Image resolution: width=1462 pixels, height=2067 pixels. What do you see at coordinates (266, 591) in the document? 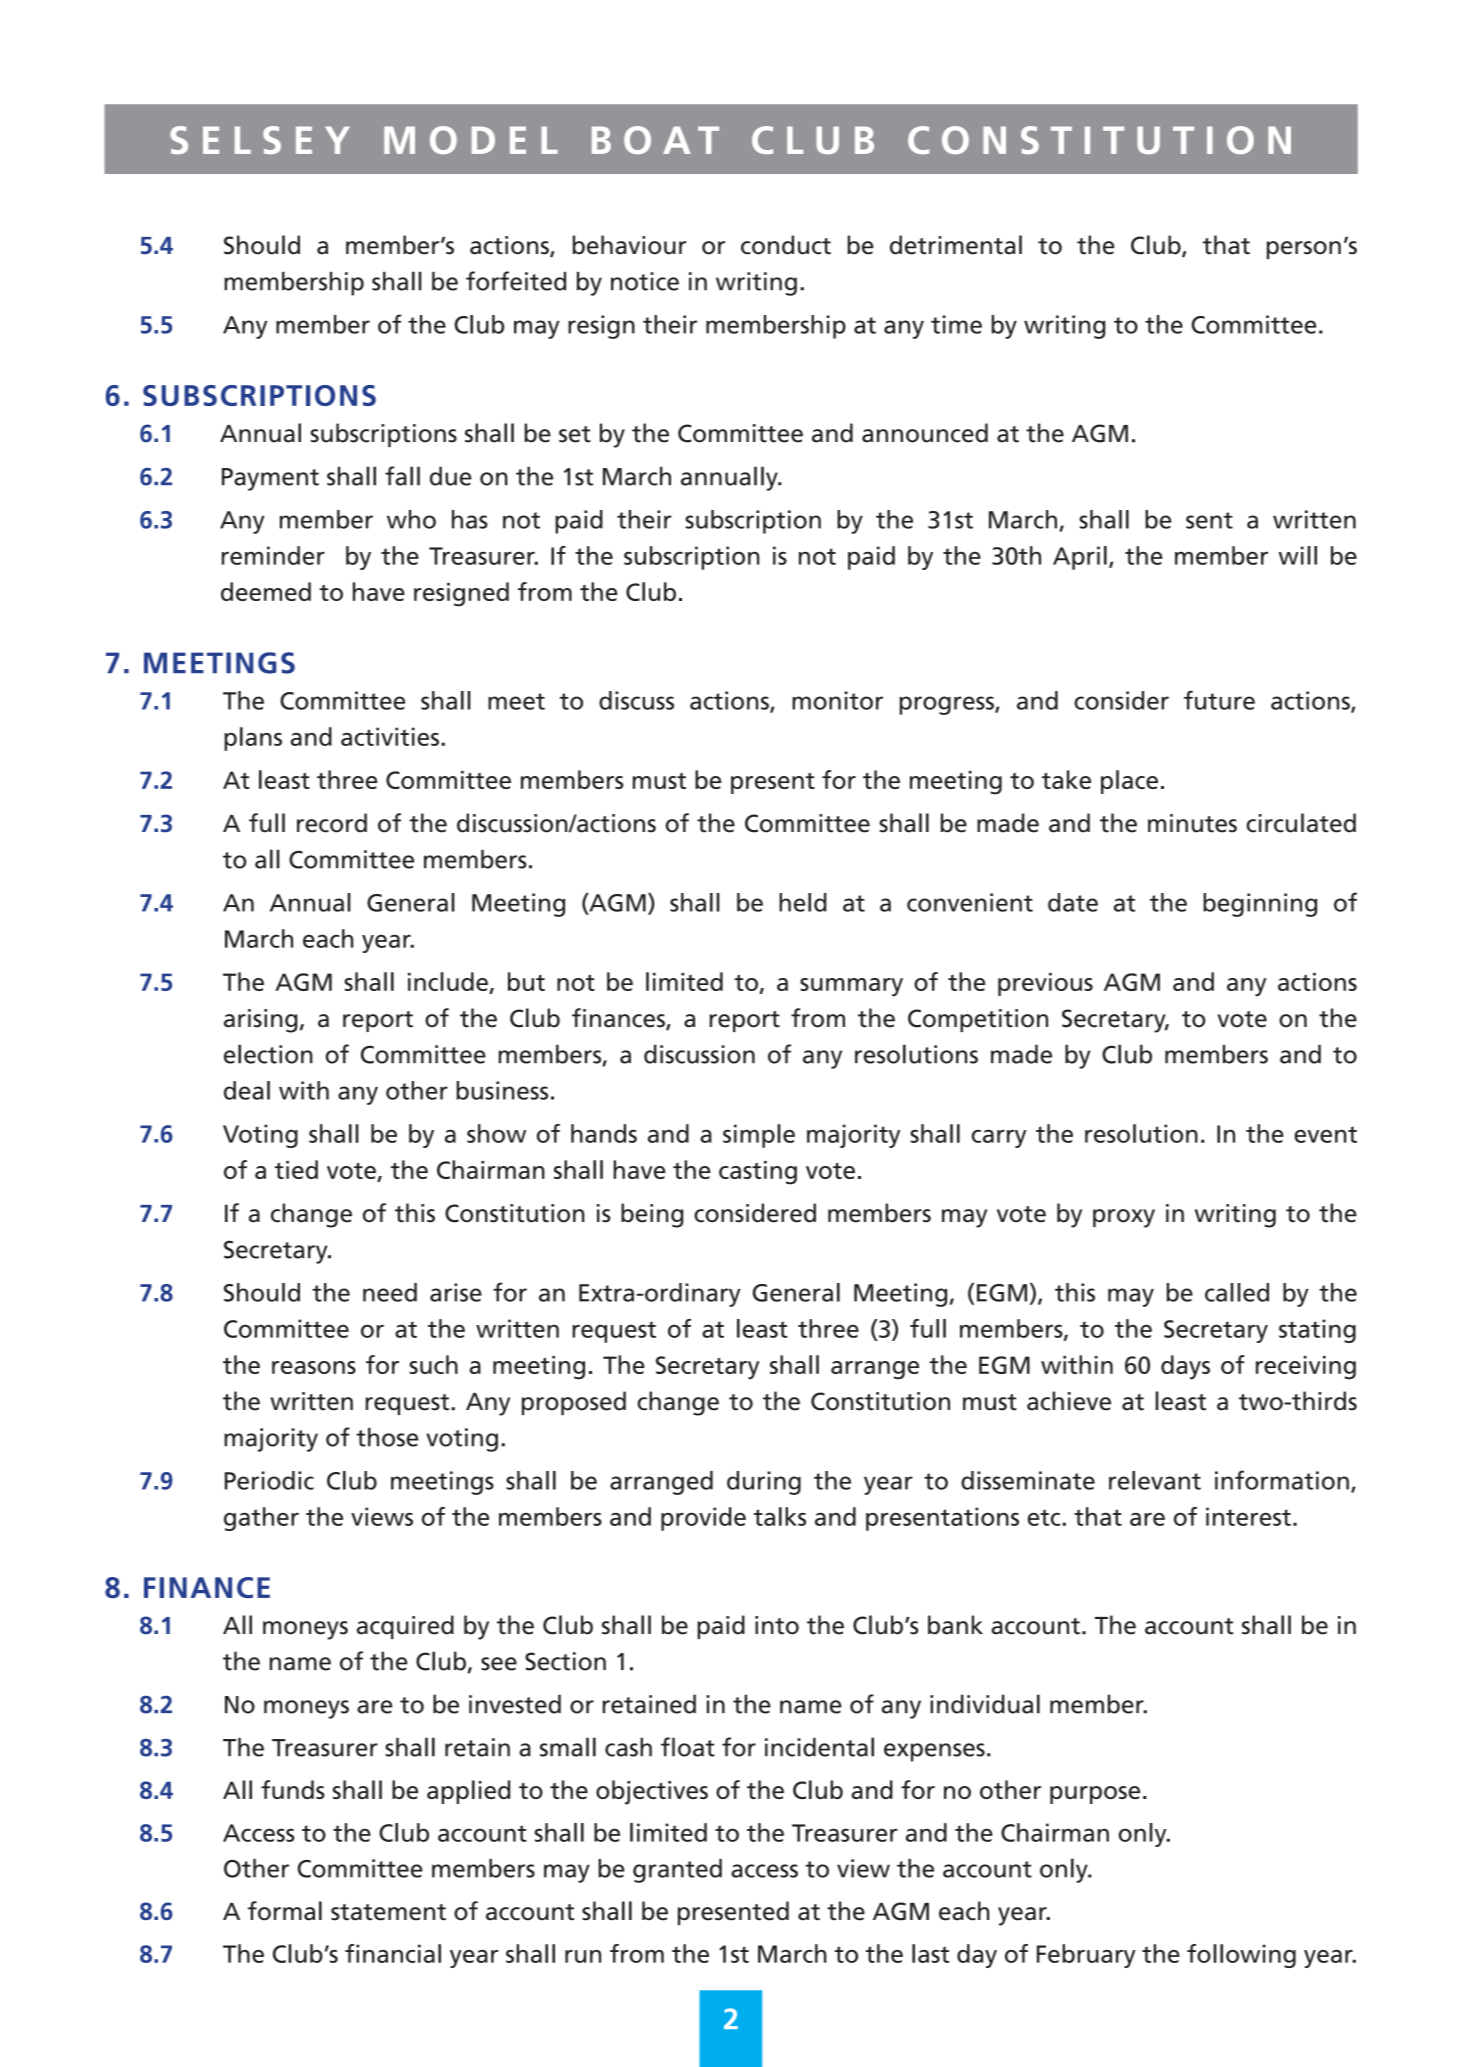
I see `deemed` at bounding box center [266, 591].
